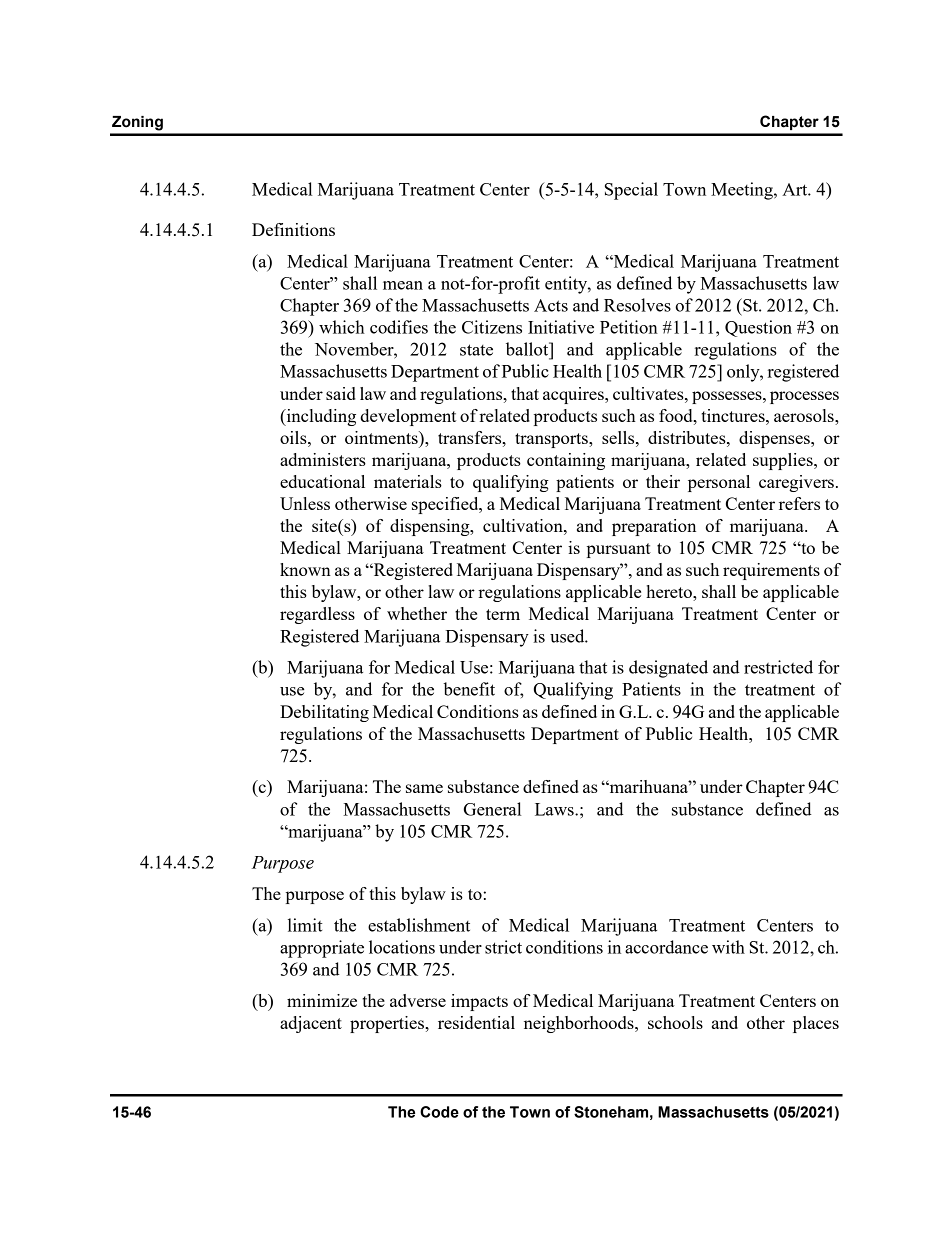 Image resolution: width=952 pixels, height=1233 pixels. What do you see at coordinates (305, 925) in the page?
I see `limit` at bounding box center [305, 925].
